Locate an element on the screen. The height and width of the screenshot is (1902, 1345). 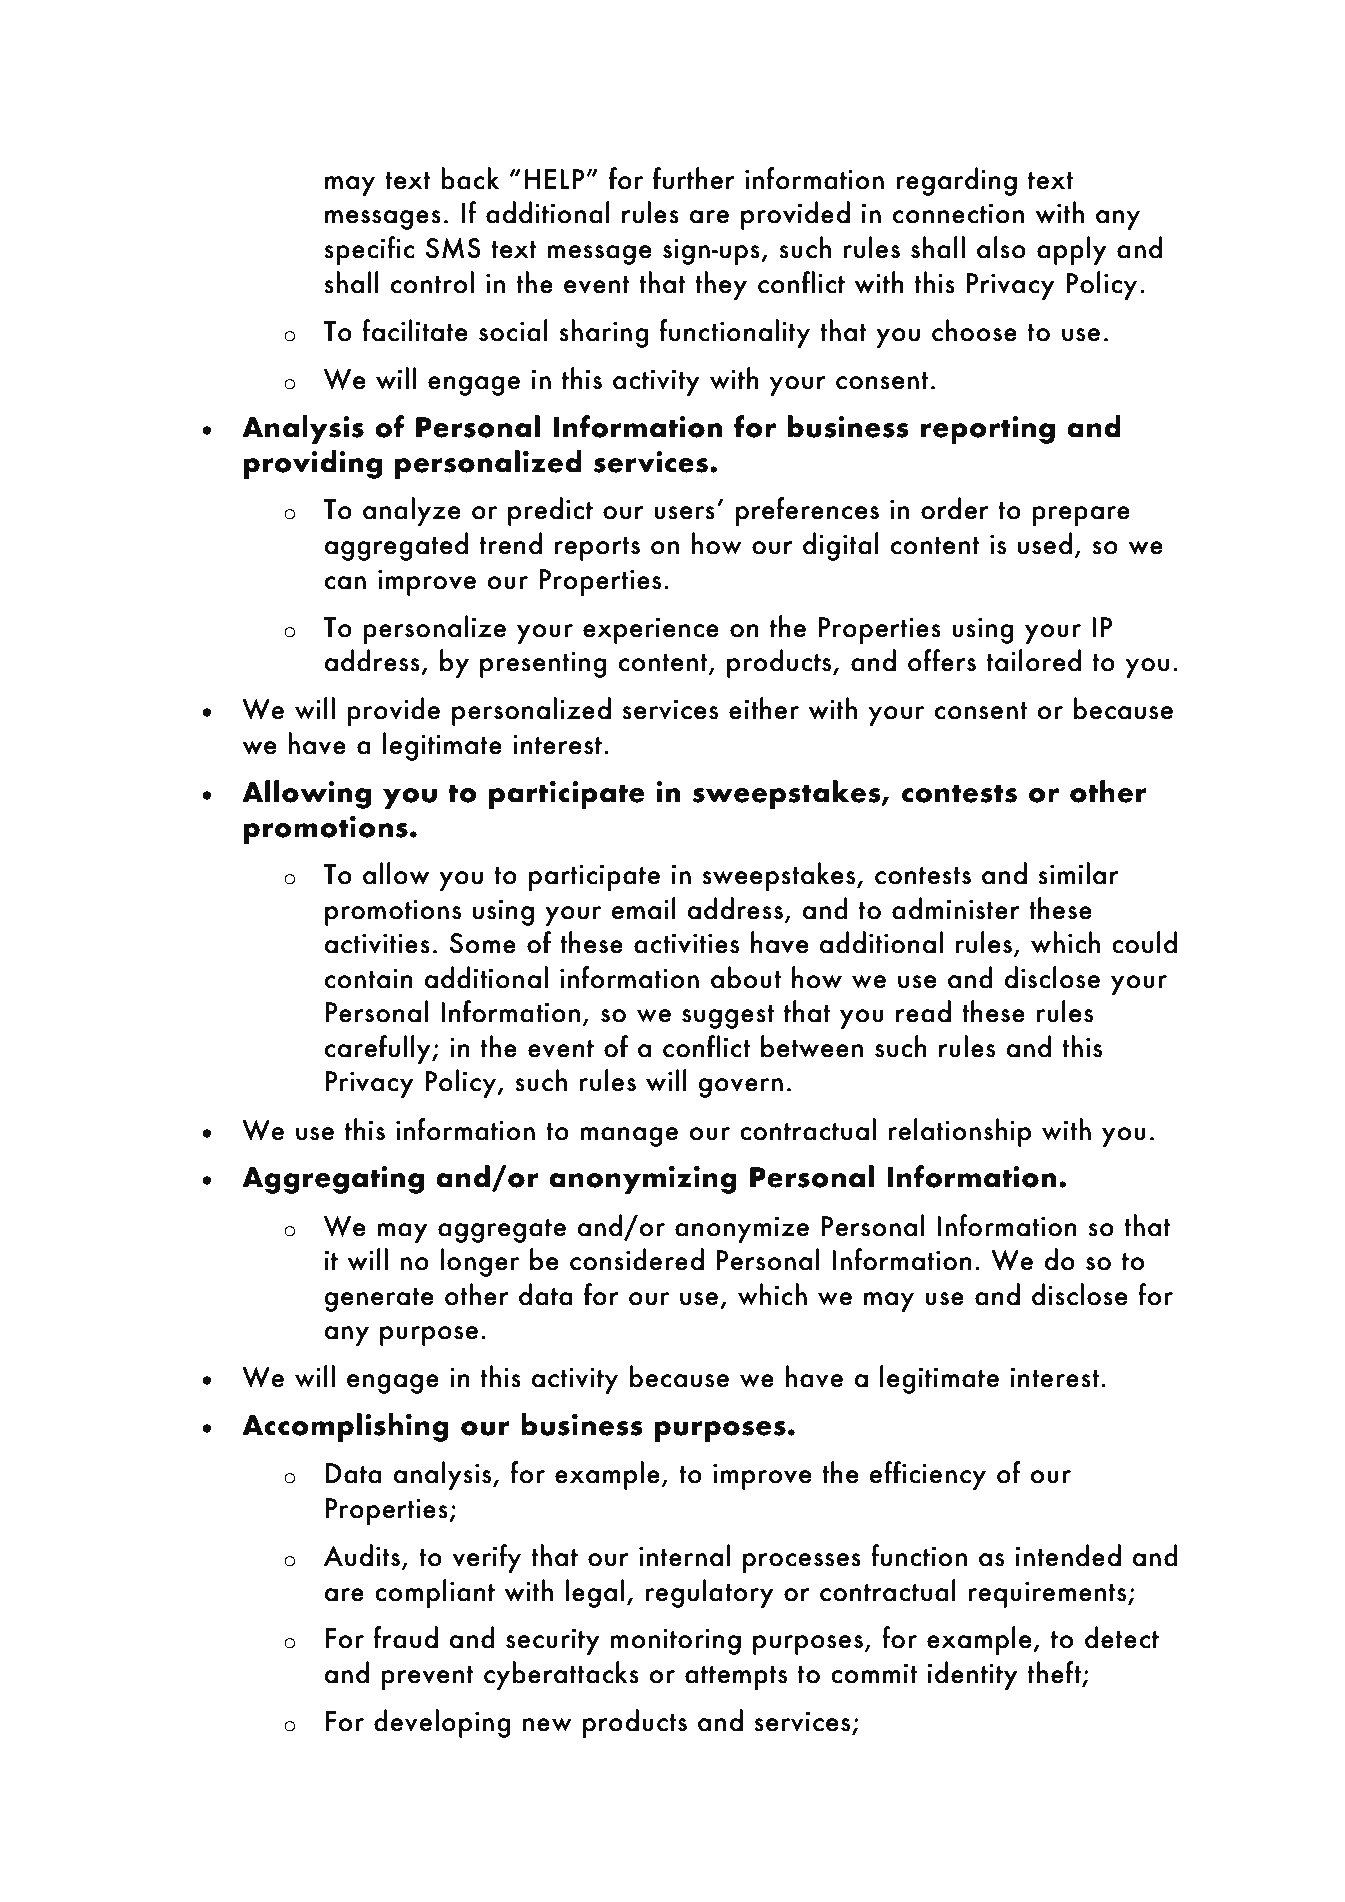
about is located at coordinates (746, 977).
